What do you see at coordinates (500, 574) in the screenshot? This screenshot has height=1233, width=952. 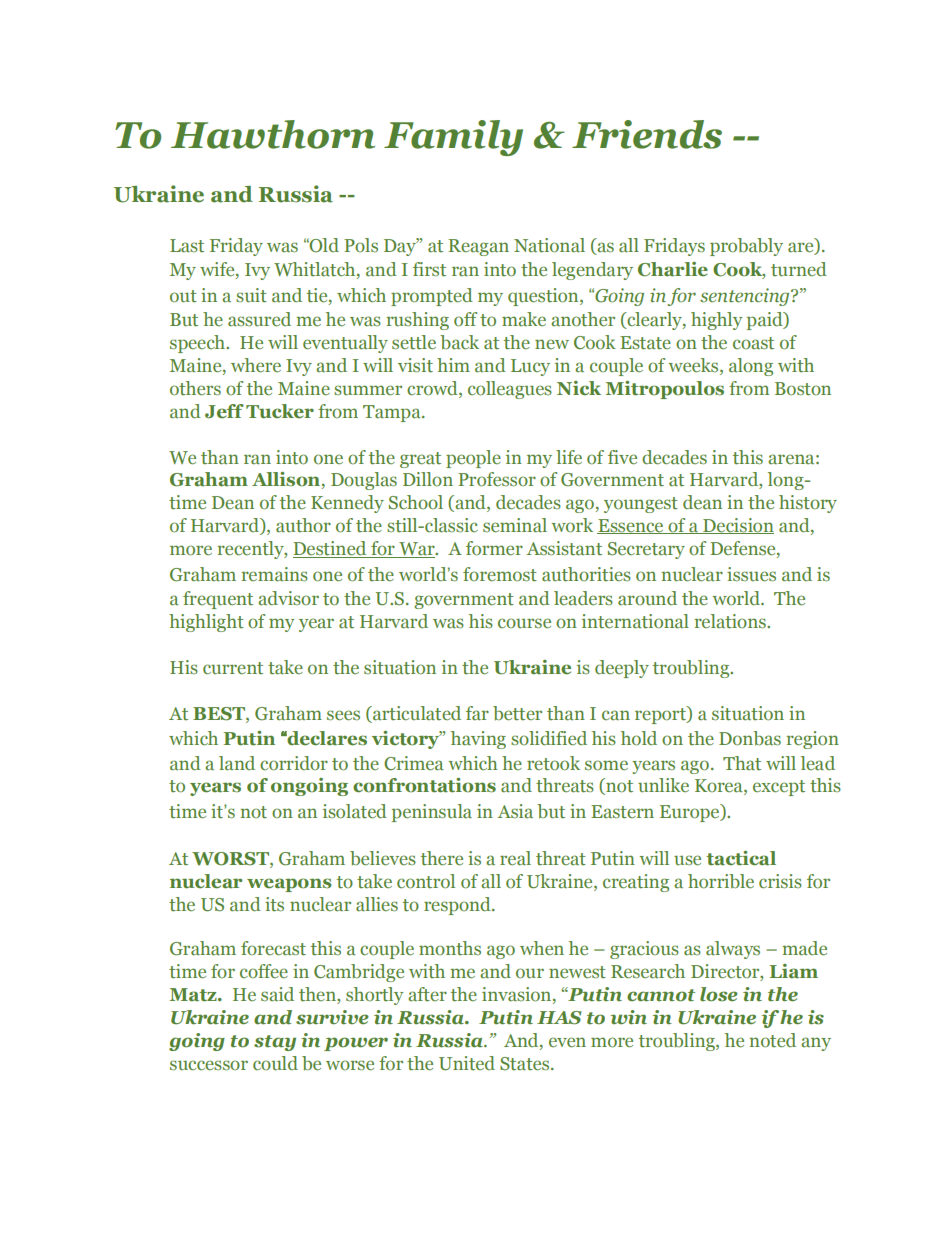 I see `foremost` at bounding box center [500, 574].
